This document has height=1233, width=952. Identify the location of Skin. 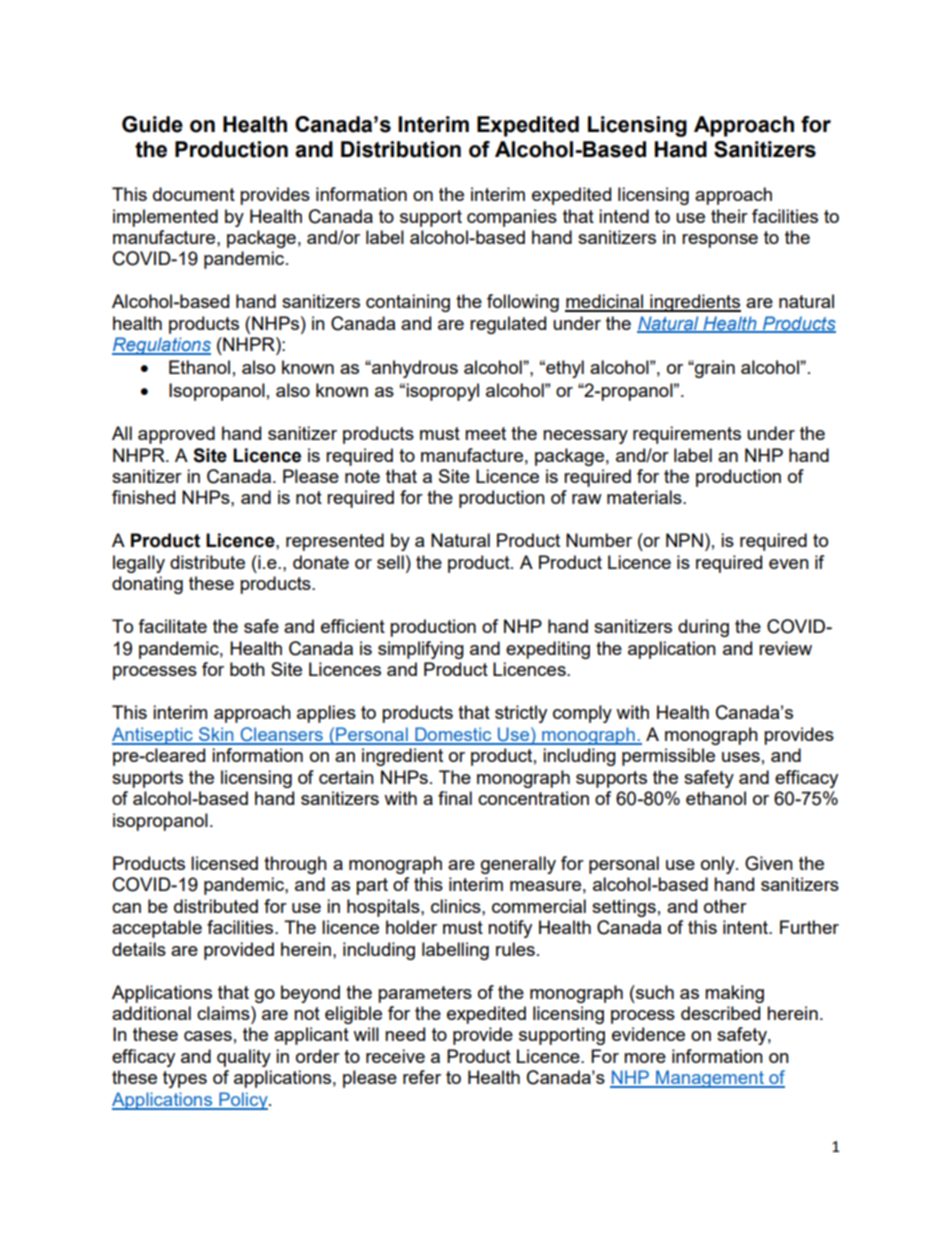
(216, 735).
